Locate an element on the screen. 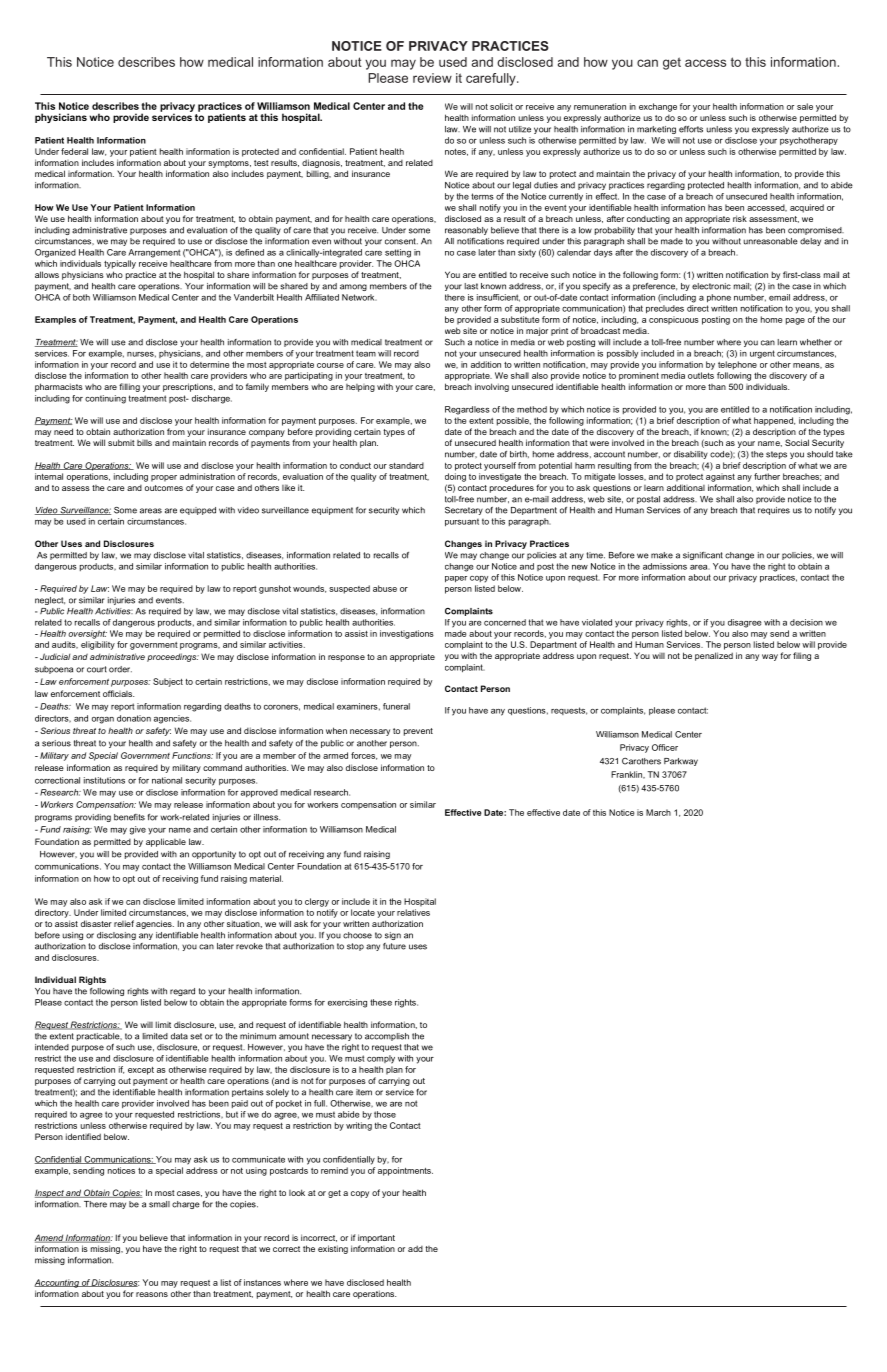 The height and width of the screenshot is (1372, 887). Subject is located at coordinates (168, 682).
